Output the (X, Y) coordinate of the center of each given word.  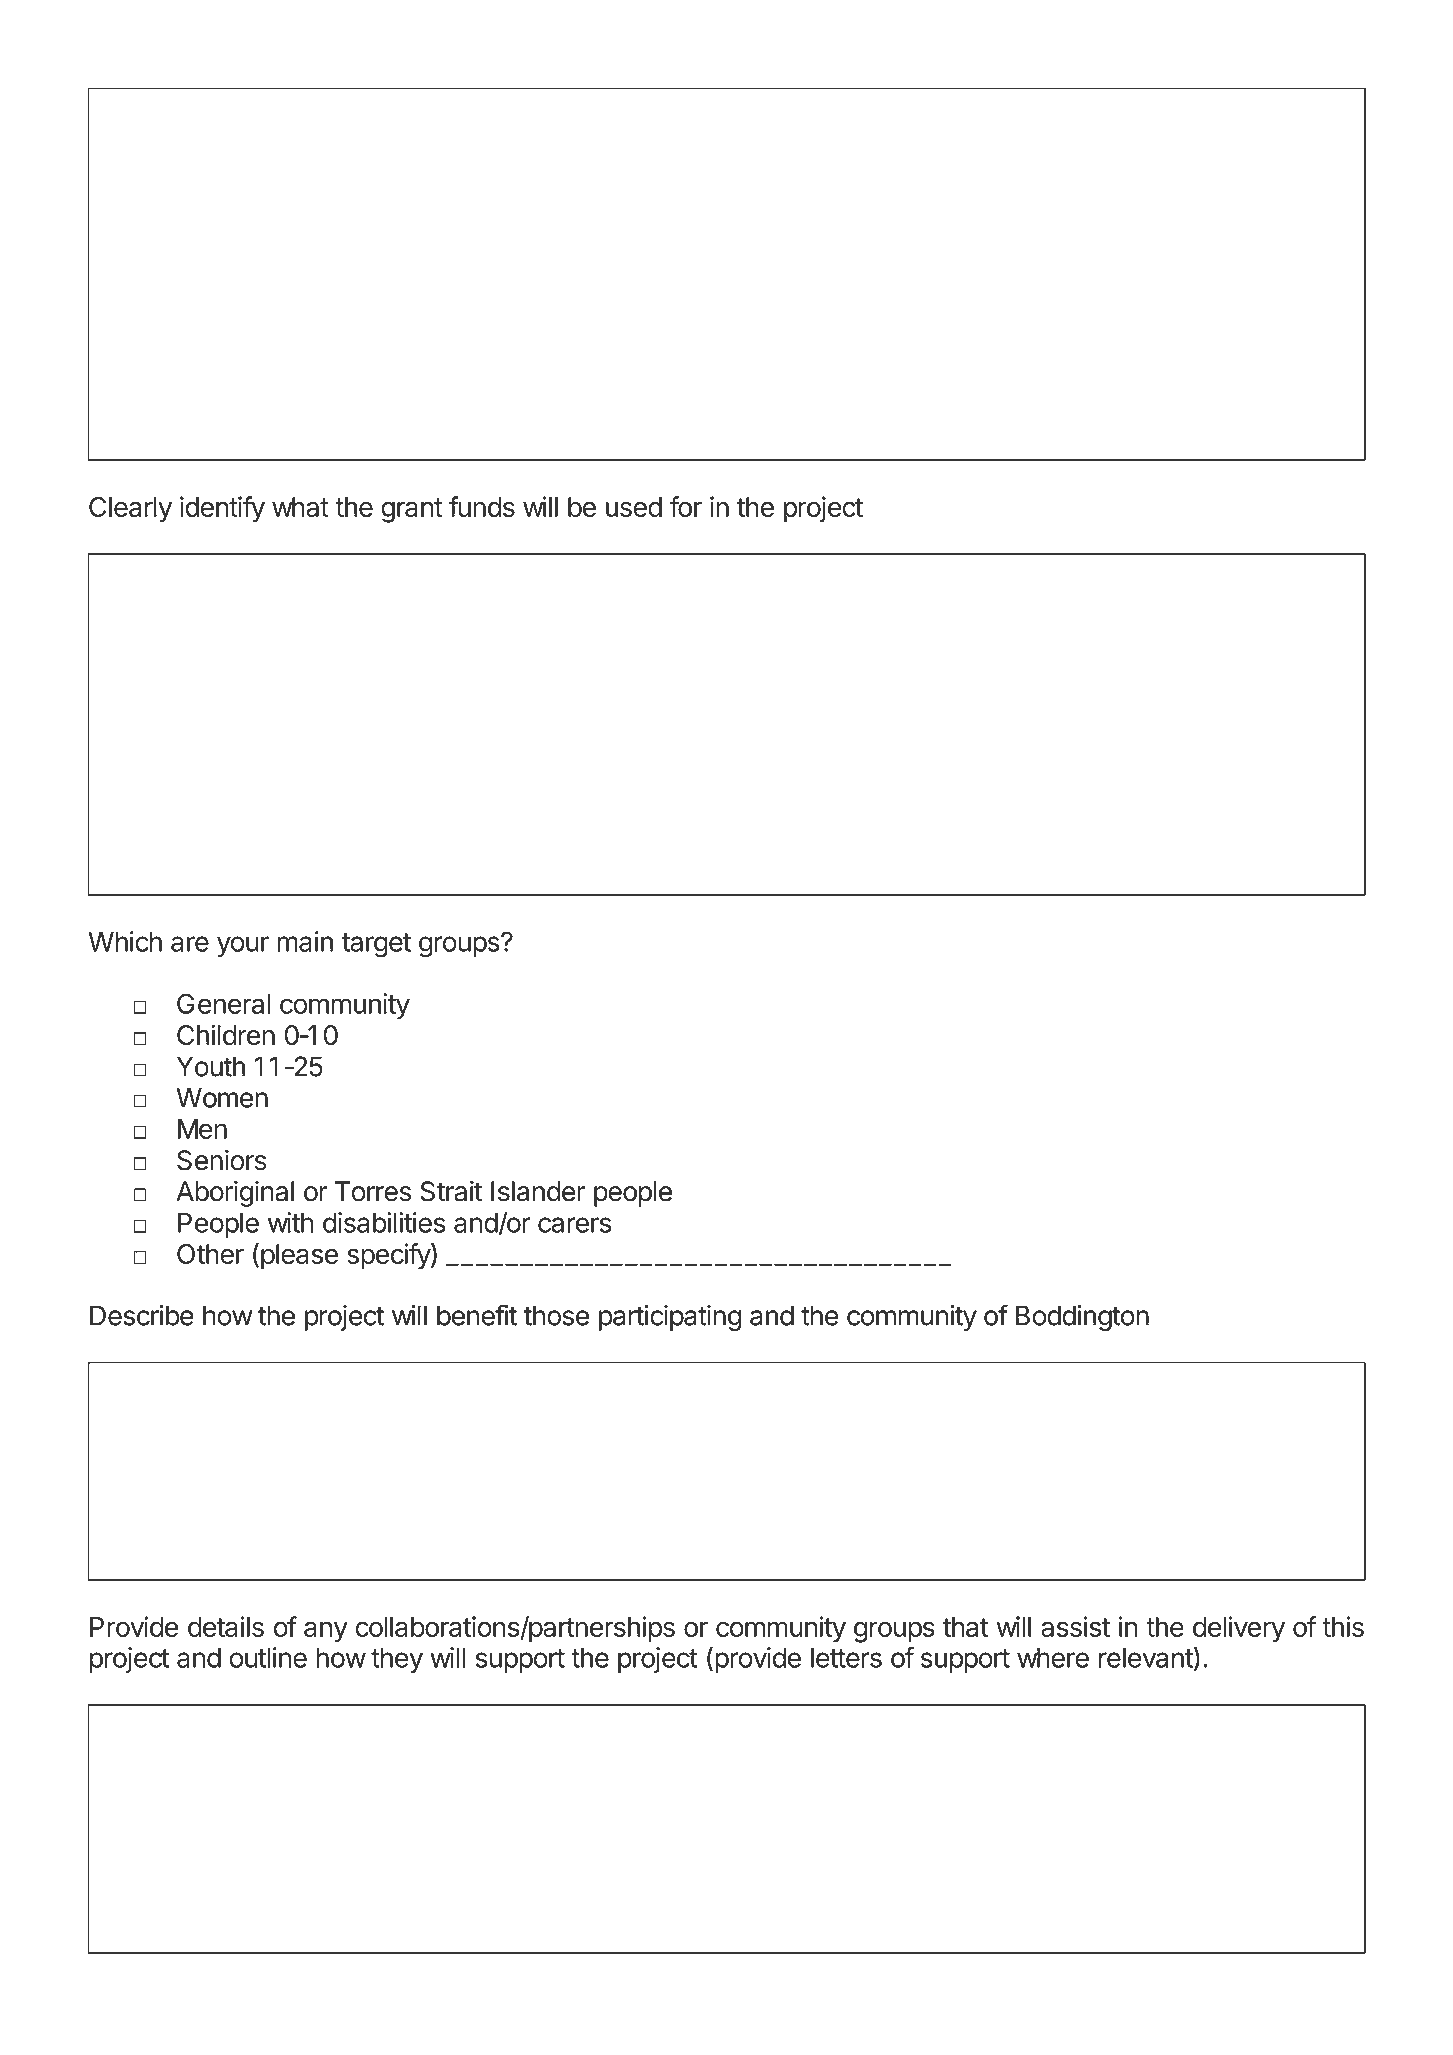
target (376, 945)
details (226, 1626)
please (299, 1257)
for (685, 506)
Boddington (1082, 1318)
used (634, 507)
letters (846, 1657)
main (305, 941)
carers (575, 1225)
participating (670, 1318)
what (300, 507)
